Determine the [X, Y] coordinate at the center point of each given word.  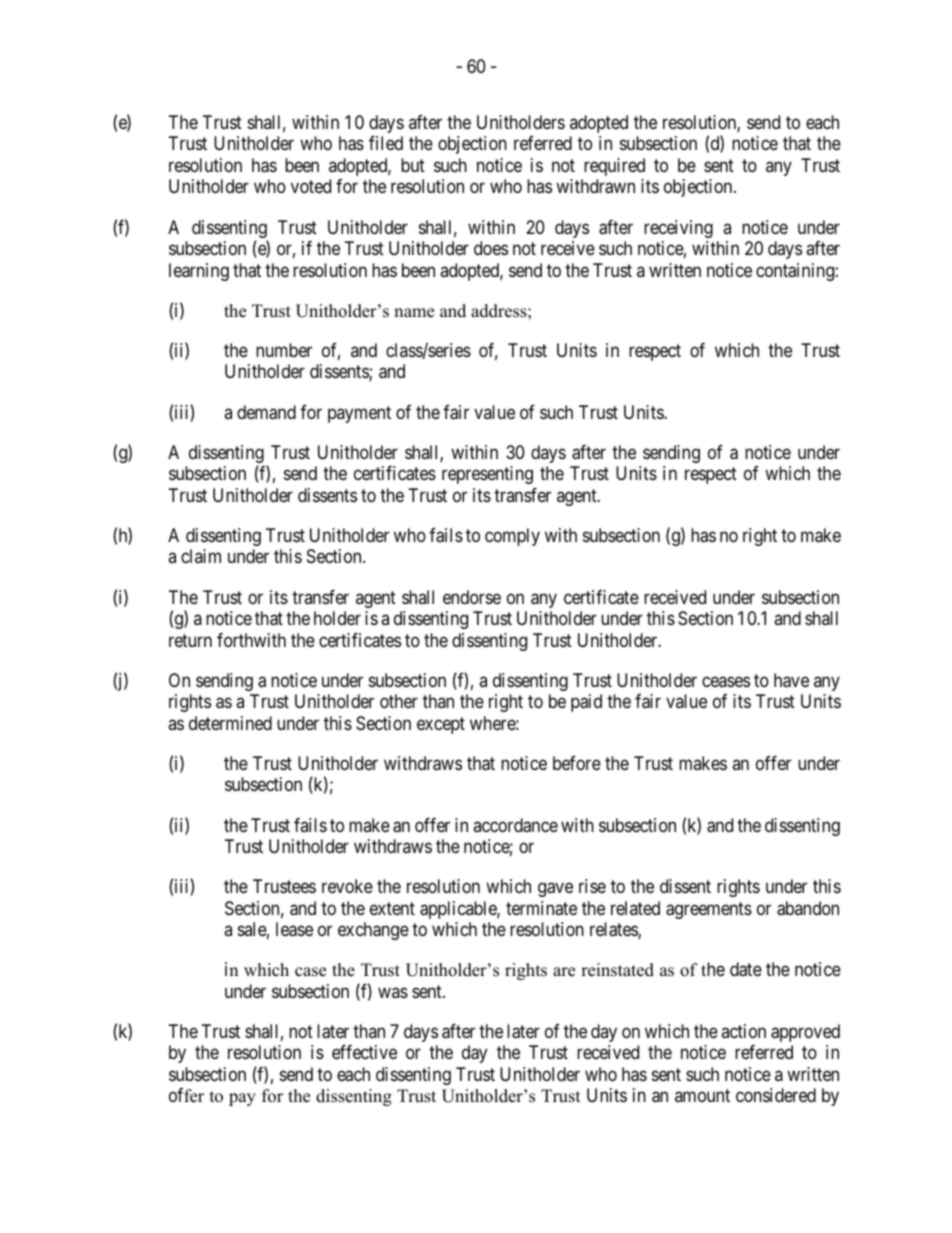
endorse [472, 597]
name [414, 313]
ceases [726, 681]
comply [512, 537]
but [413, 165]
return [190, 640]
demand [266, 412]
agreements [709, 910]
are [564, 972]
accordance [515, 825]
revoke [347, 886]
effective [364, 1052]
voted [311, 186]
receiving [678, 229]
